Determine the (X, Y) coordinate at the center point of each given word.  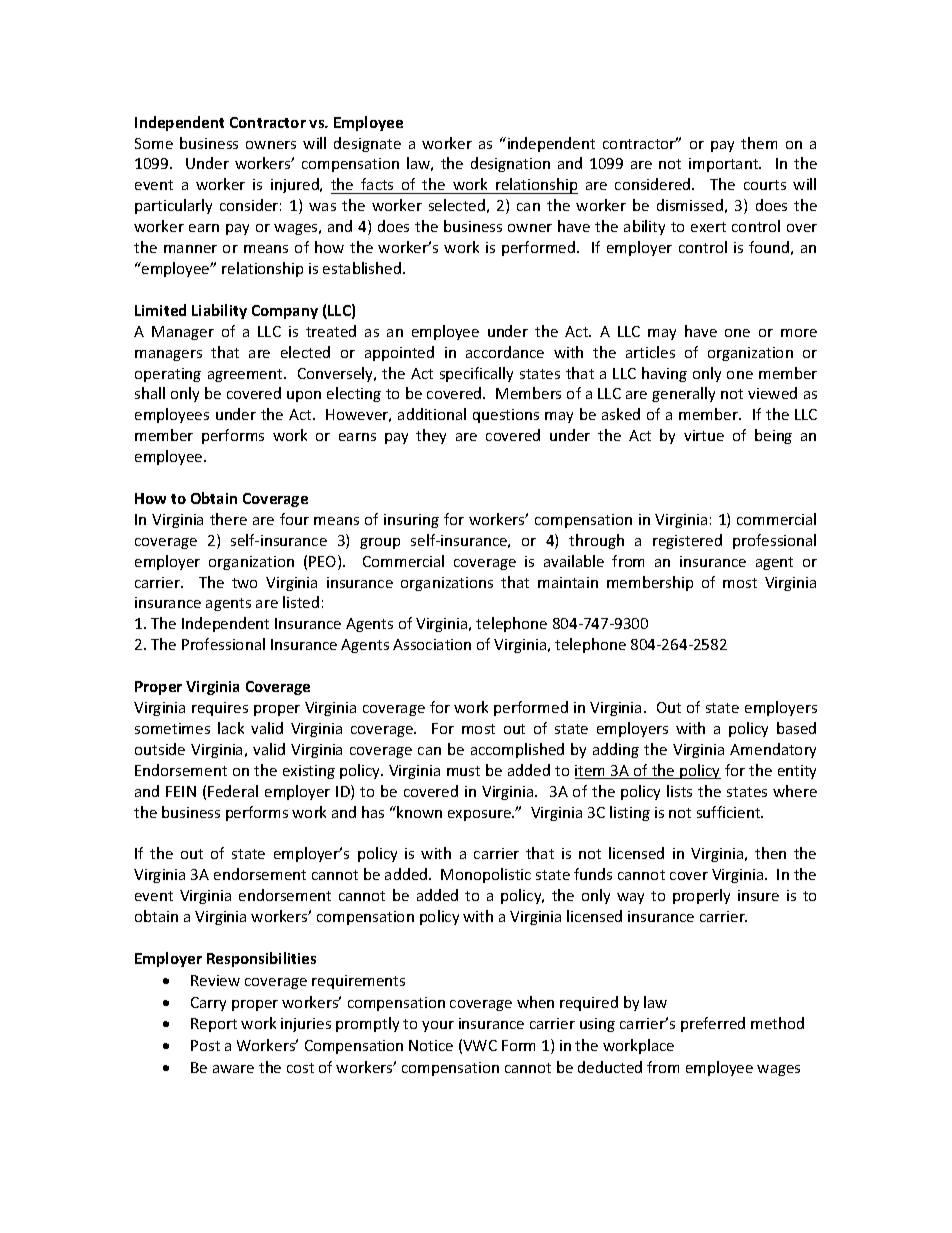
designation (510, 164)
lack (231, 728)
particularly (173, 206)
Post (205, 1045)
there (228, 519)
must (463, 771)
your (438, 1026)
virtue (704, 435)
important (725, 165)
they (431, 436)
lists (679, 791)
